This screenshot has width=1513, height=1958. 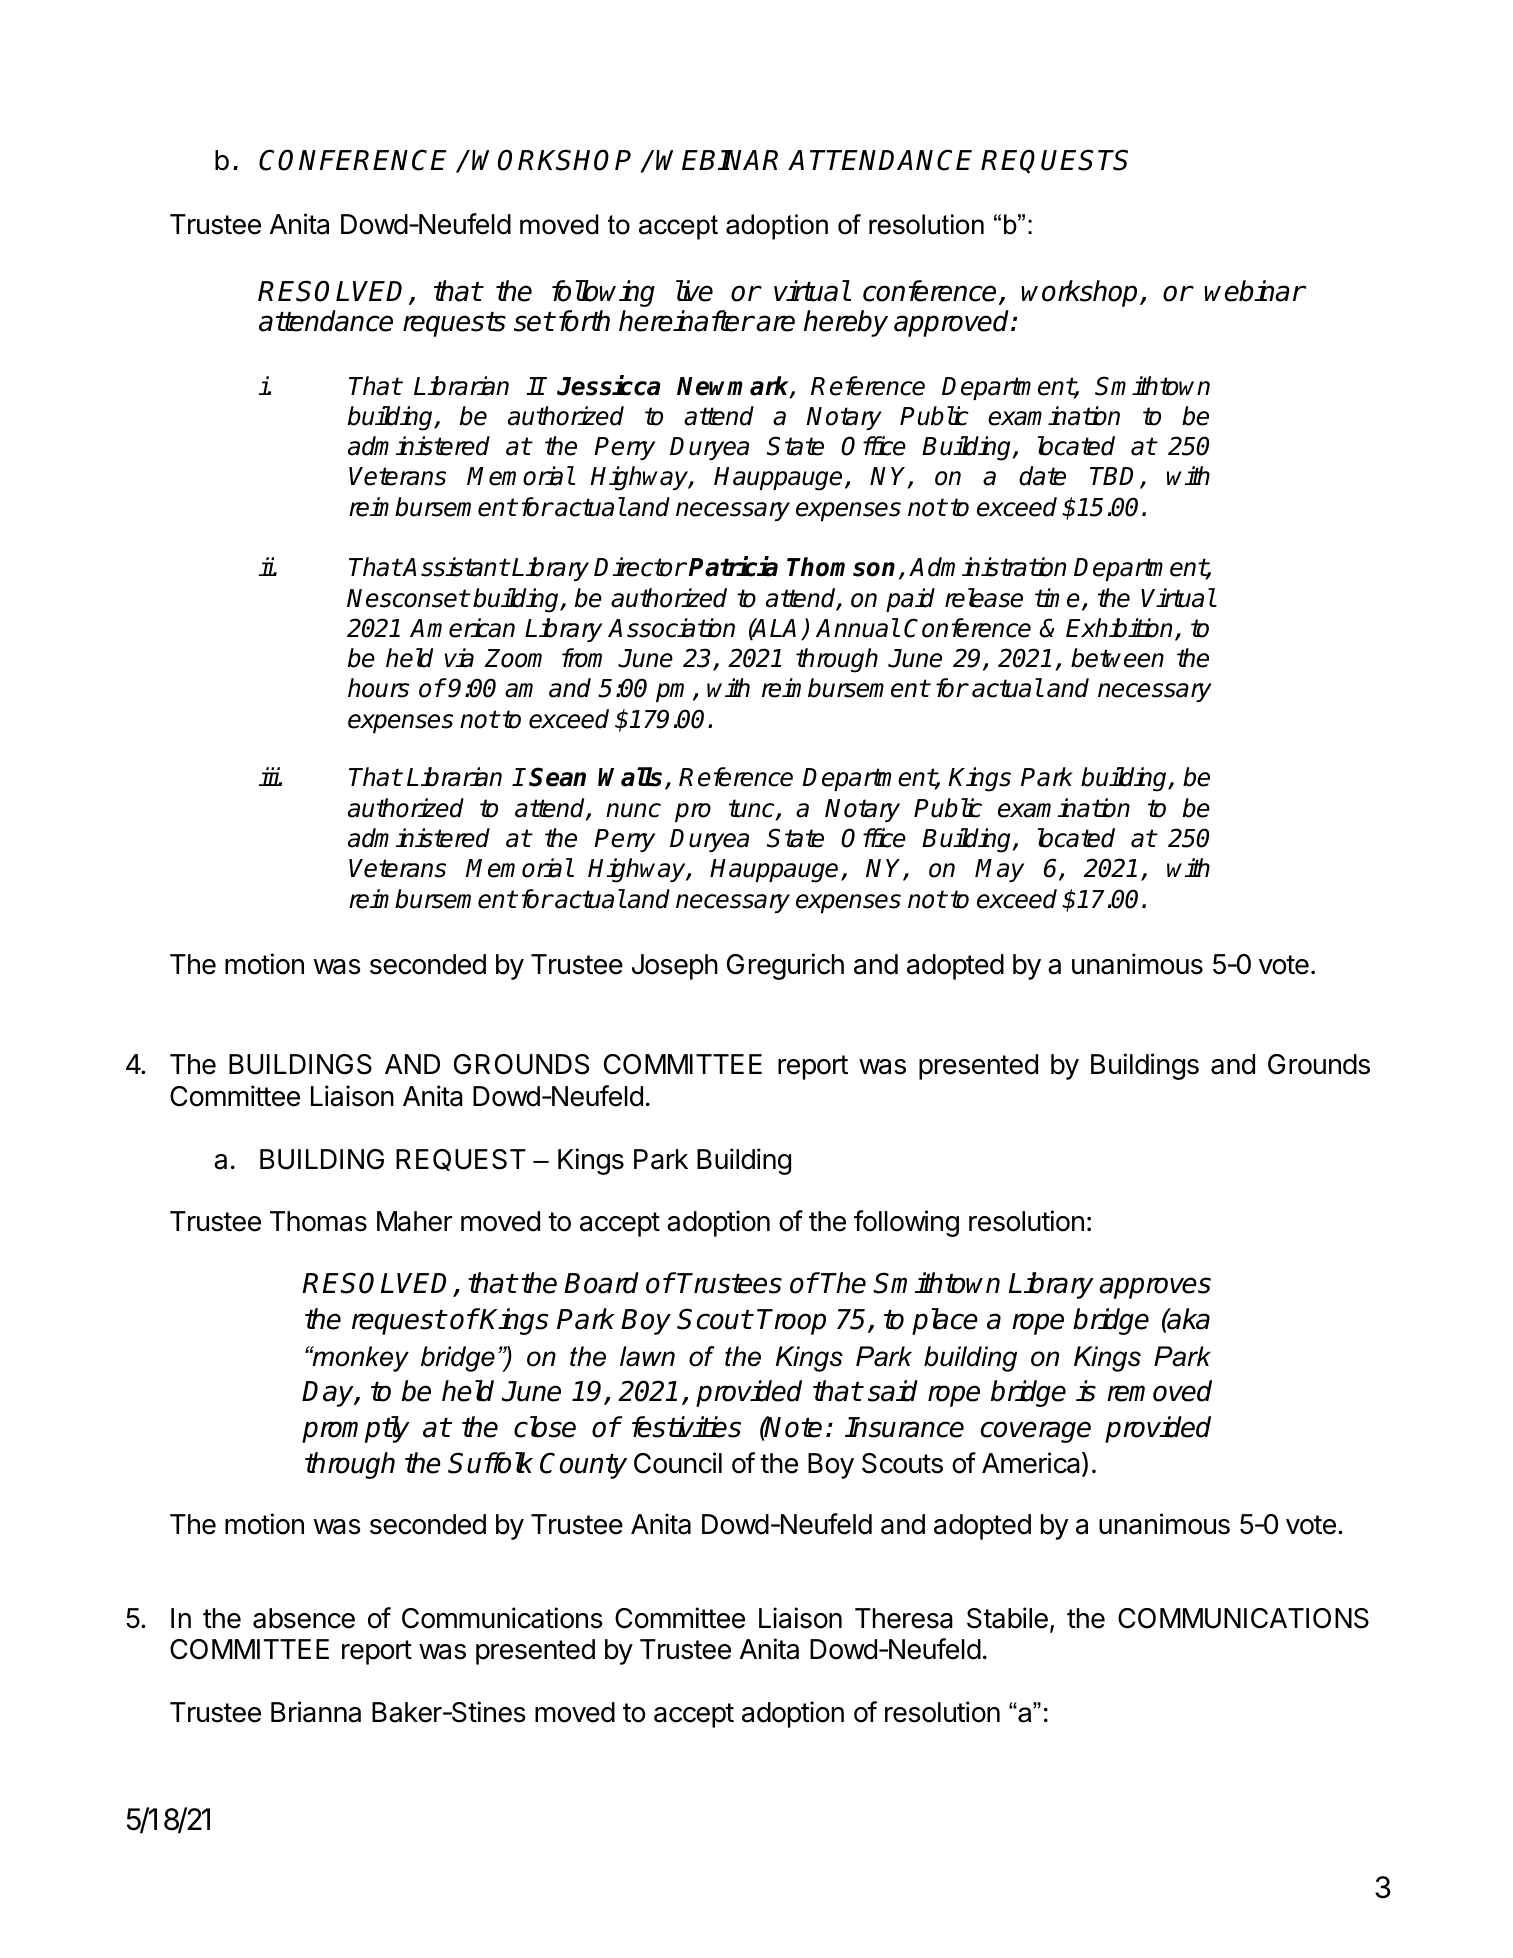 What do you see at coordinates (455, 567) in the screenshot?
I see `Assistant` at bounding box center [455, 567].
